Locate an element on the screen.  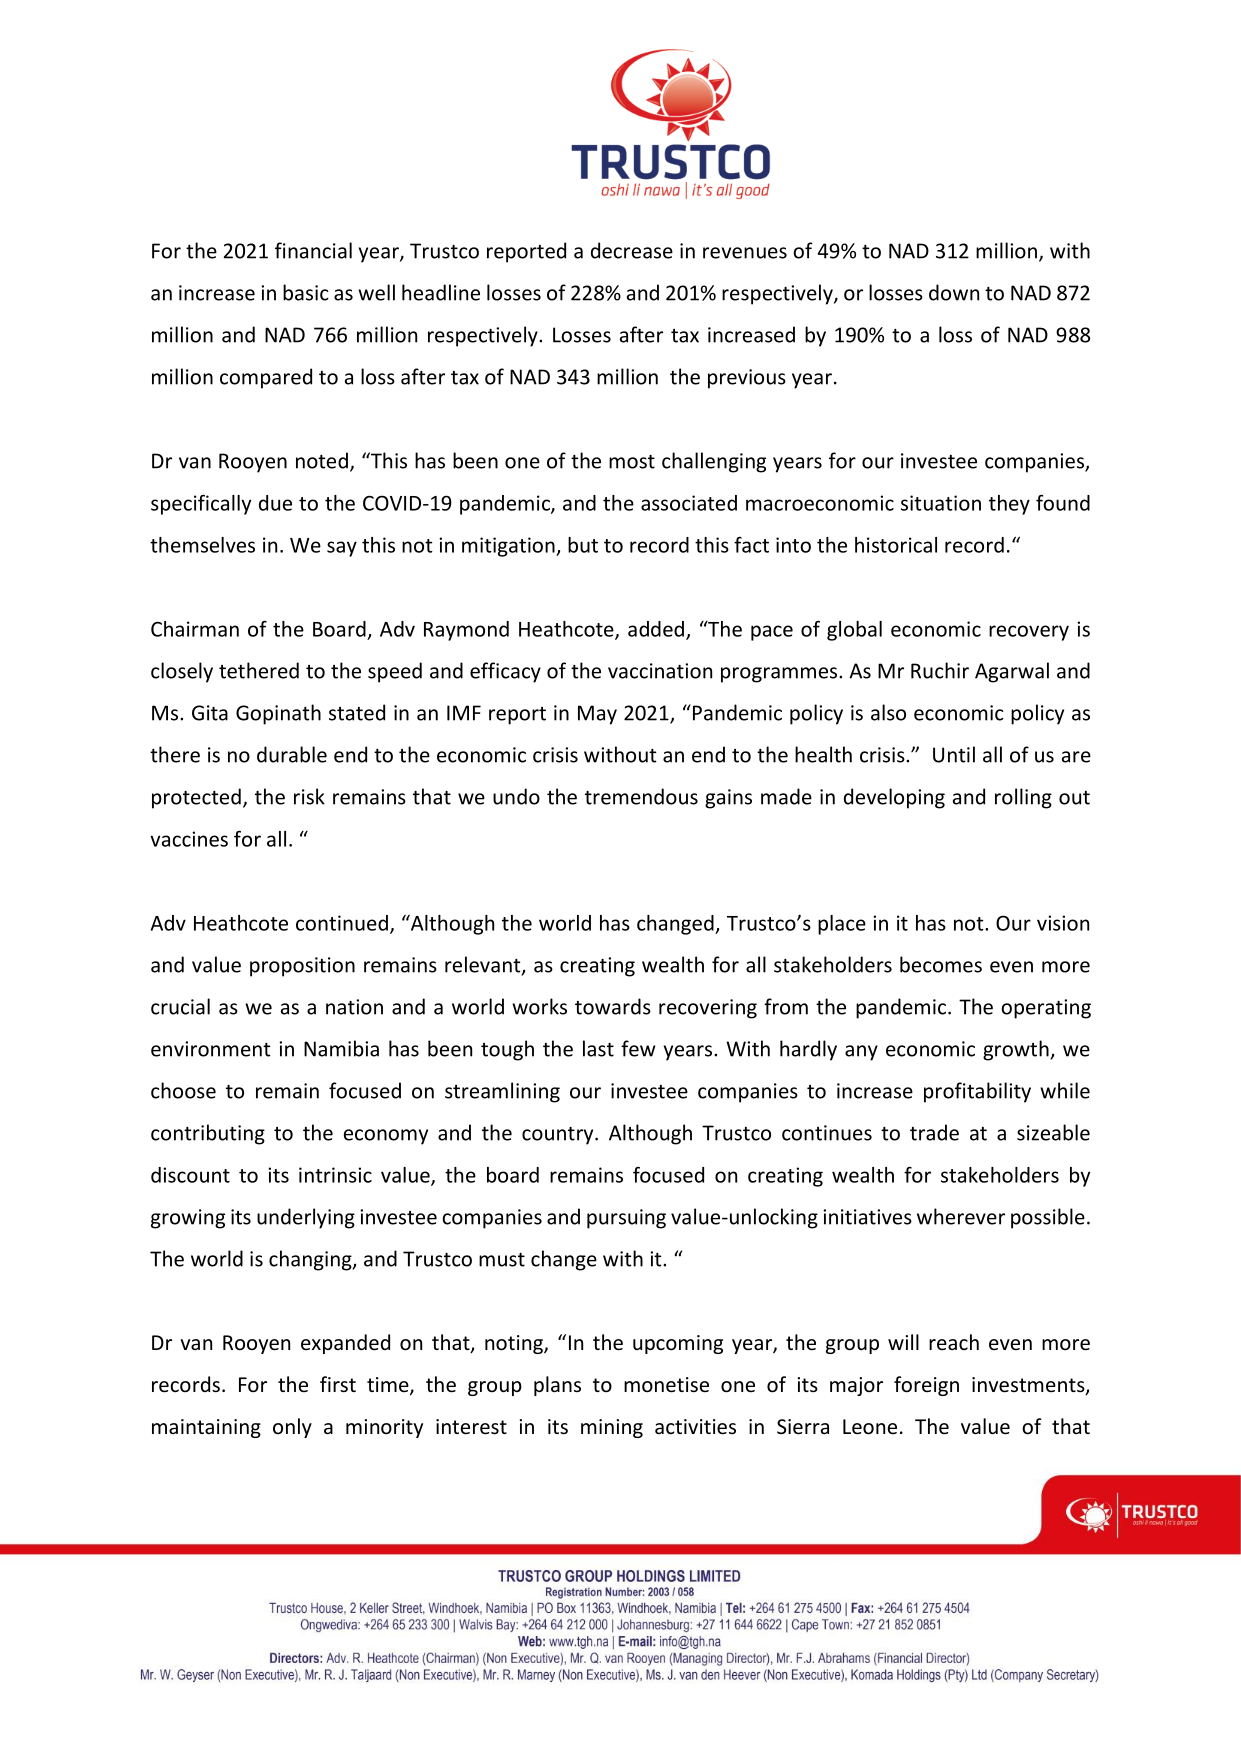
Chairman is located at coordinates (195, 629).
